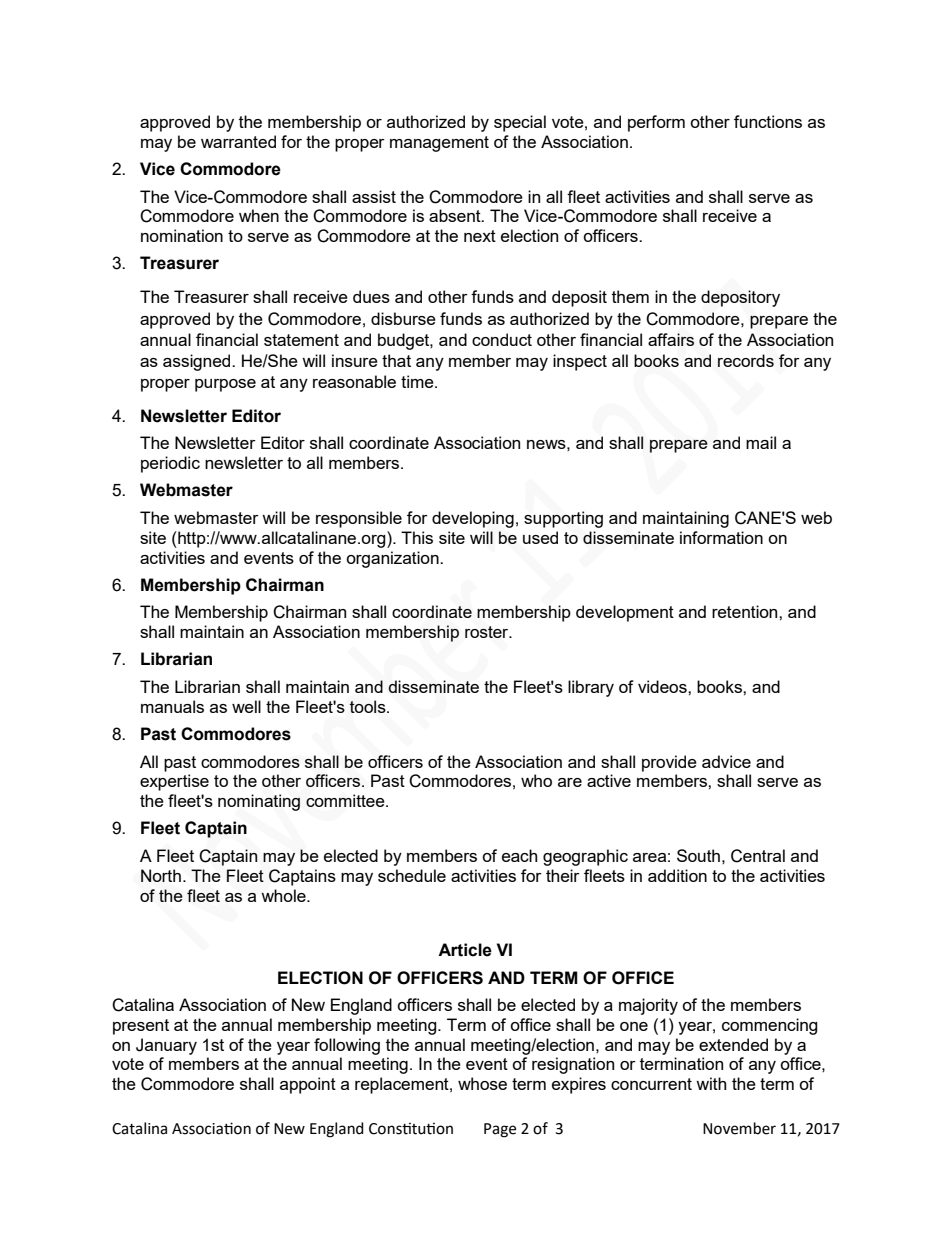  Describe the element at coordinates (170, 464) in the image. I see `periodic` at that location.
